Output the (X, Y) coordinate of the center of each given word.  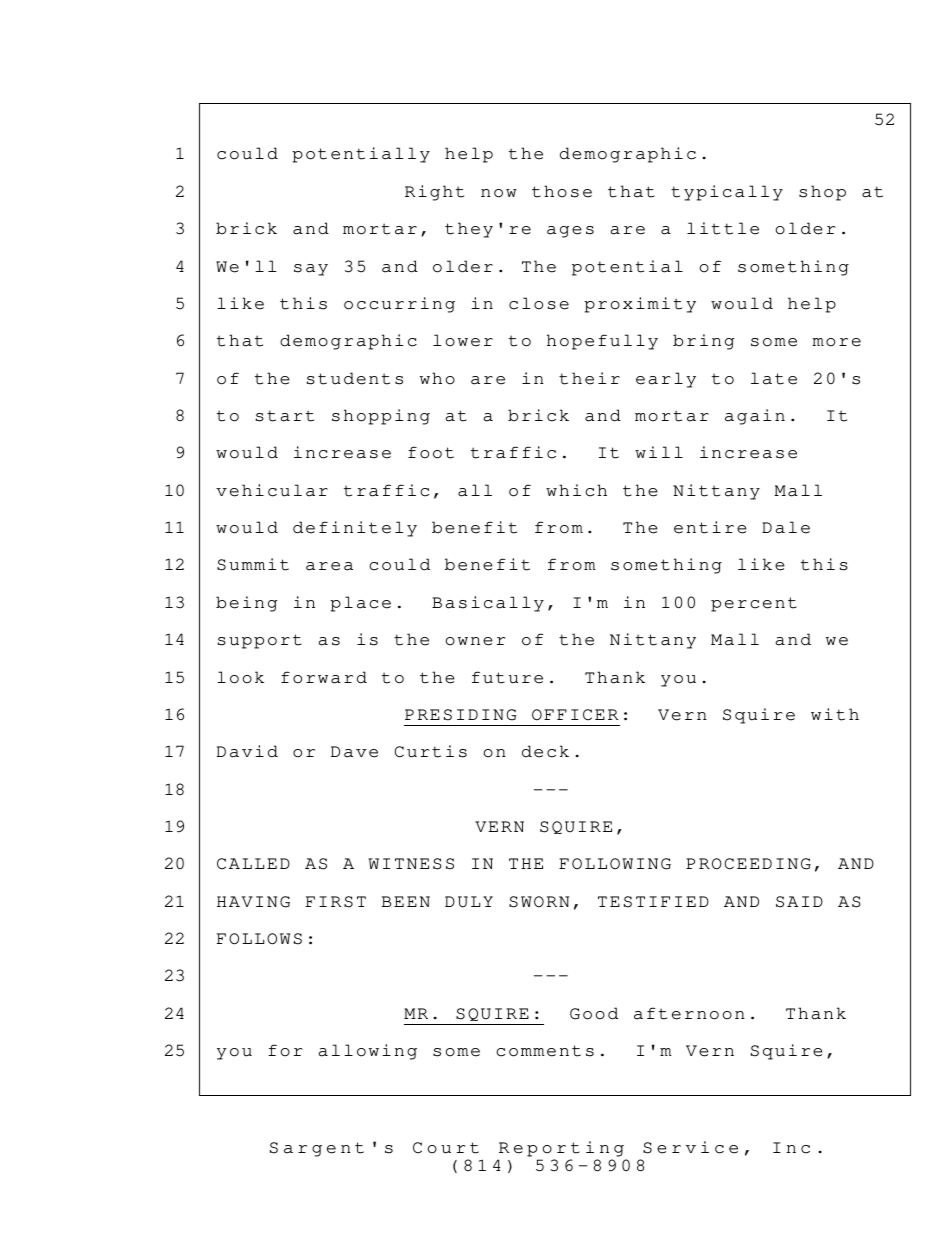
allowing (368, 1052)
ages (570, 232)
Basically (488, 604)
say (311, 270)
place (360, 604)
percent (754, 604)
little (723, 228)
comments (545, 1051)
